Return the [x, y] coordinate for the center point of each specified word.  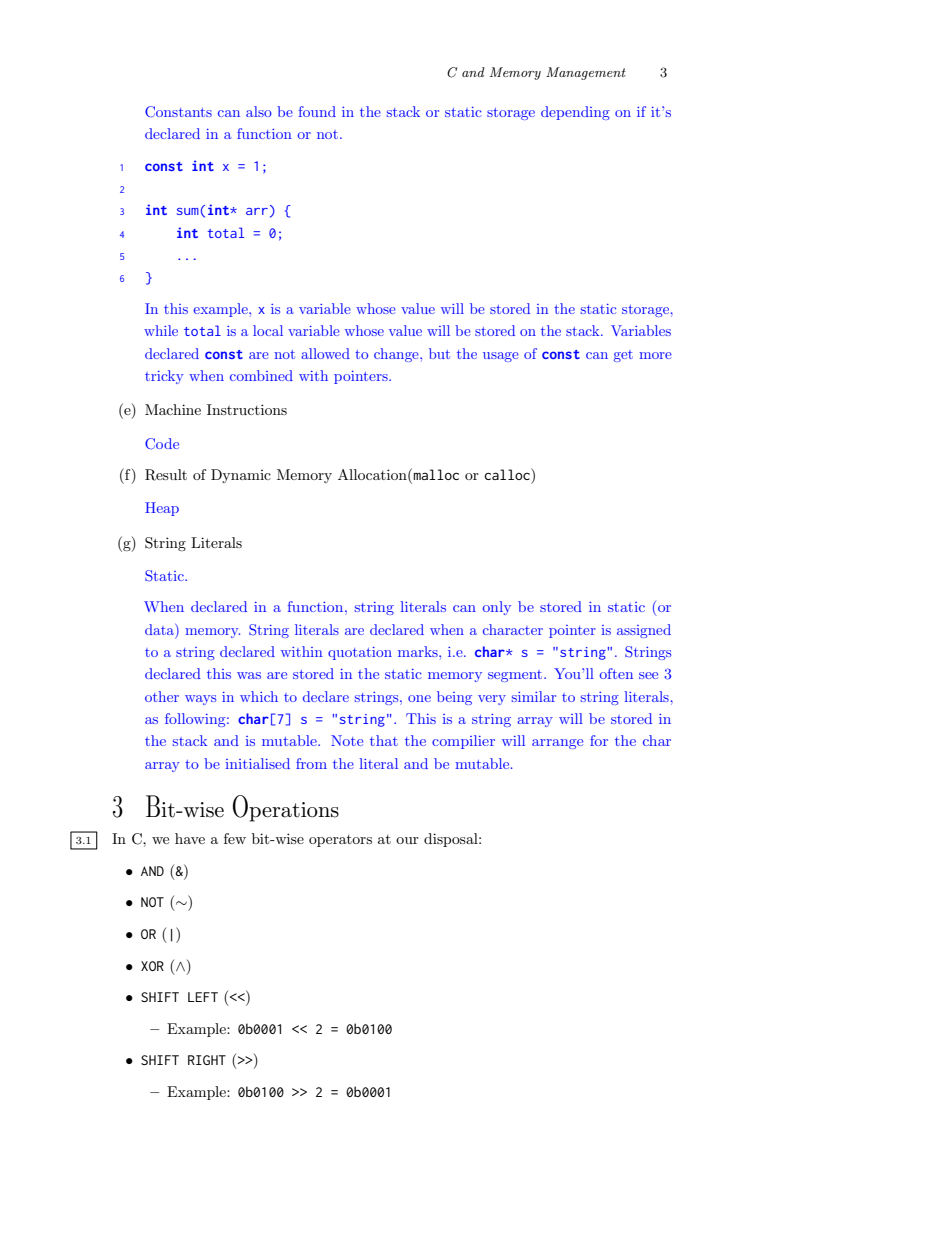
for [599, 740]
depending [575, 113]
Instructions [247, 409]
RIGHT [207, 1060]
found [317, 111]
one [419, 698]
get [623, 356]
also [259, 111]
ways [200, 700]
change [397, 355]
